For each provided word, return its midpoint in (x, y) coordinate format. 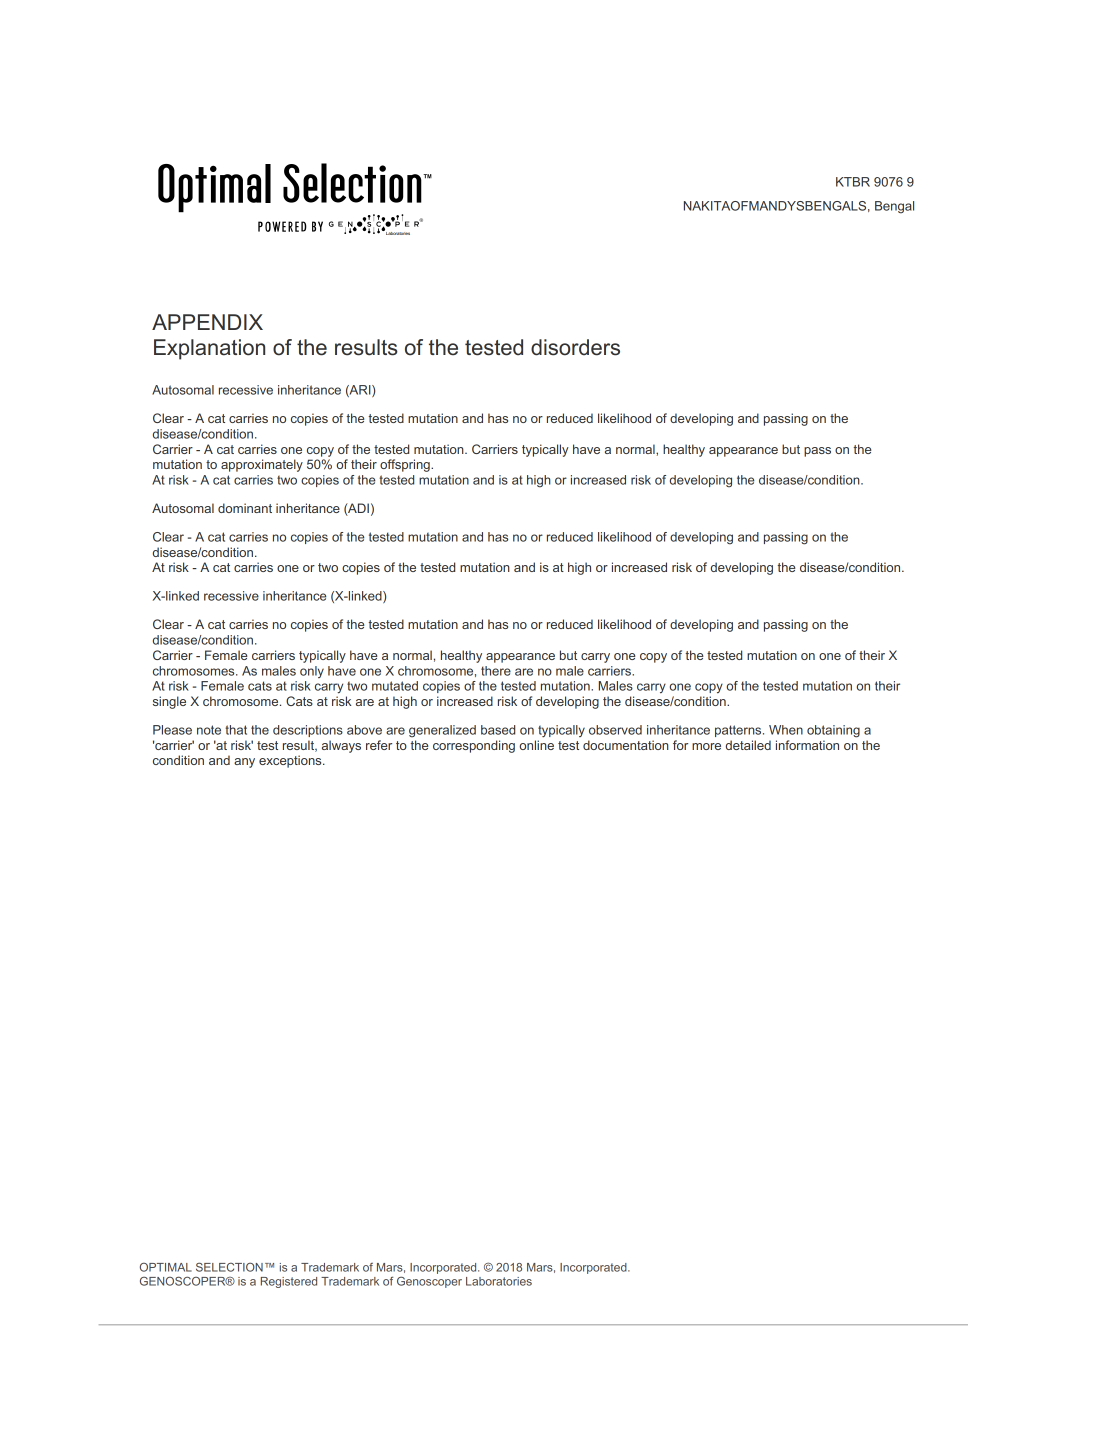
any (244, 763)
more (706, 746)
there (496, 671)
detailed (748, 745)
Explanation (209, 349)
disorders (575, 347)
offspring (406, 465)
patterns (739, 731)
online (536, 745)
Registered (289, 1282)
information (807, 745)
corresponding (474, 746)
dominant (245, 508)
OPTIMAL (166, 1267)
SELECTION (229, 1267)
